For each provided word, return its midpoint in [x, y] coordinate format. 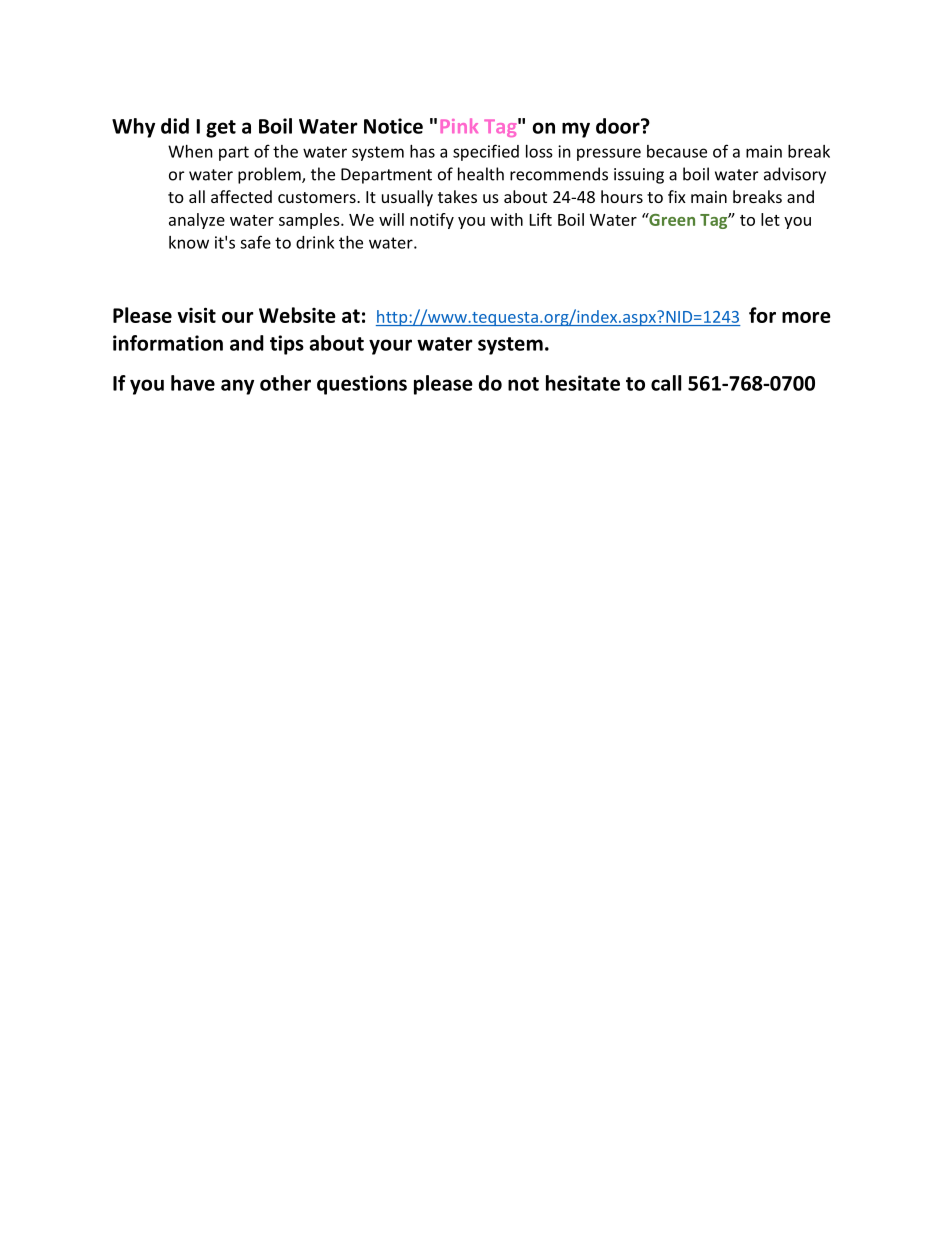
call [666, 383]
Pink [459, 125]
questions [362, 385]
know [189, 242]
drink [315, 242]
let [770, 219]
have [193, 383]
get [221, 129]
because [677, 151]
